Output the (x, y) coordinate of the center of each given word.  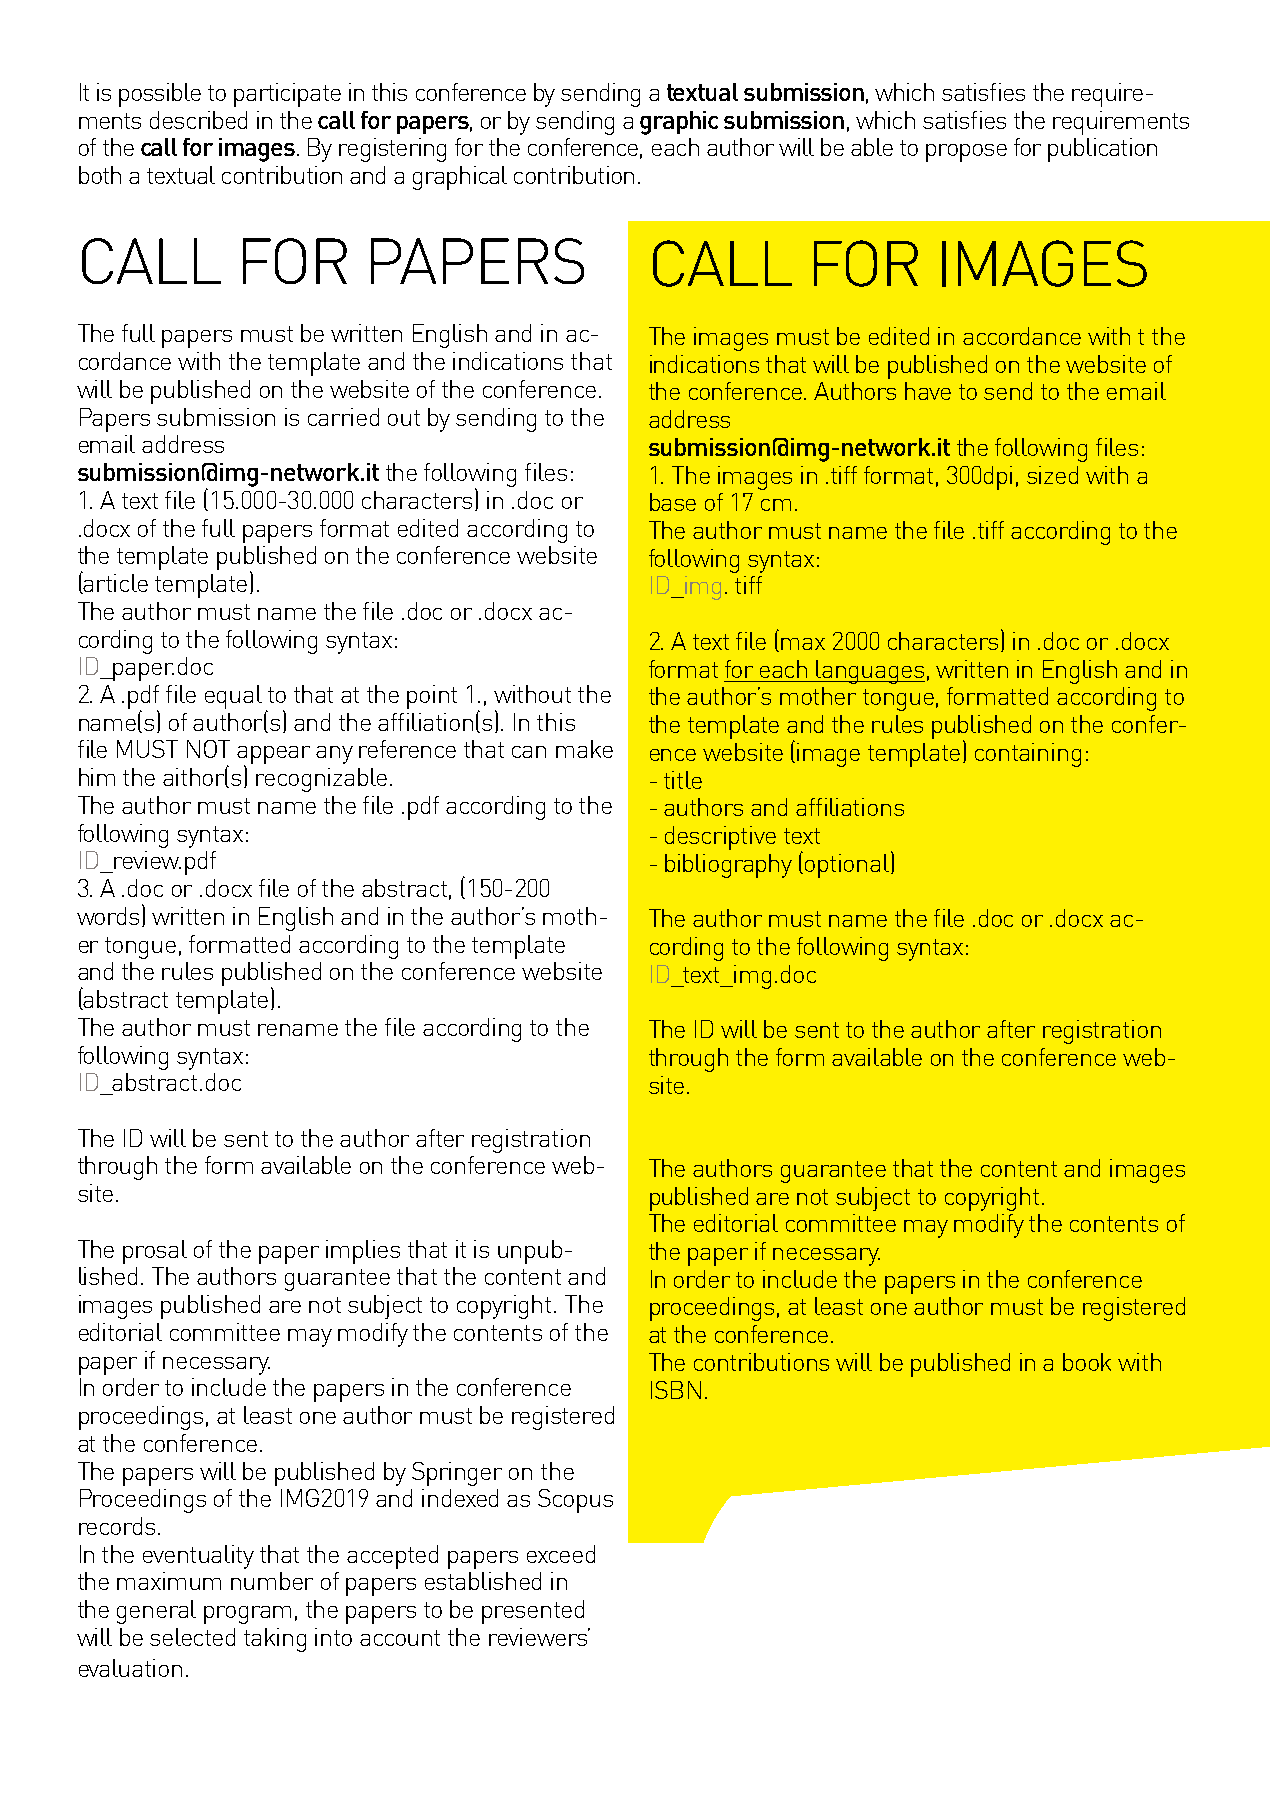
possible (160, 95)
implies (363, 1252)
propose (966, 153)
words (108, 916)
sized (1052, 475)
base (673, 502)
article (115, 583)
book (1087, 1362)
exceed (561, 1554)
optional (847, 866)
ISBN (676, 1390)
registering (392, 150)
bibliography (728, 866)
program (247, 1615)
